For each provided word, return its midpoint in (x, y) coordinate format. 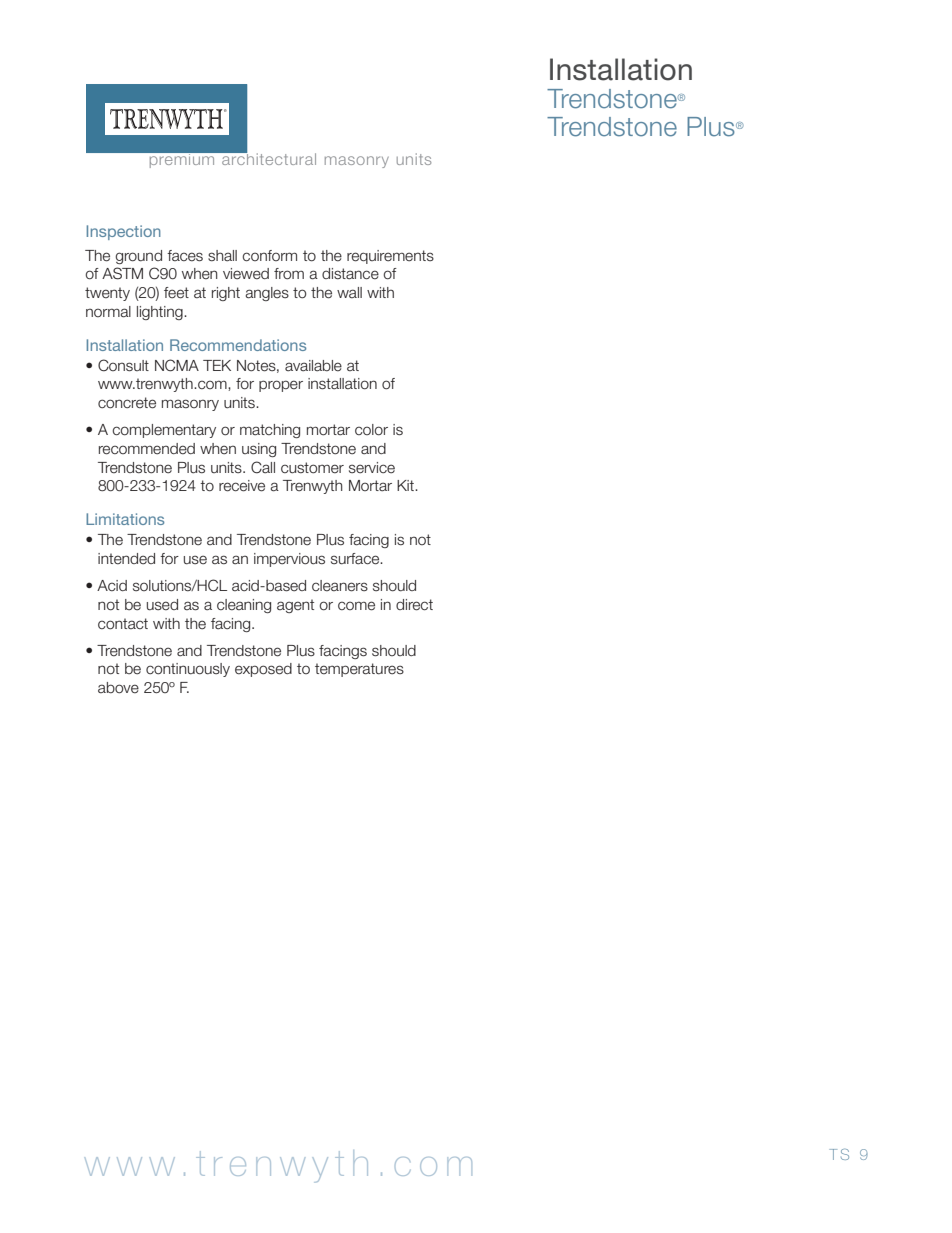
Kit (406, 485)
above (118, 688)
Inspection (124, 232)
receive (242, 486)
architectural (268, 158)
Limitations (125, 519)
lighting (161, 313)
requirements (390, 257)
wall (349, 292)
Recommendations (238, 345)
